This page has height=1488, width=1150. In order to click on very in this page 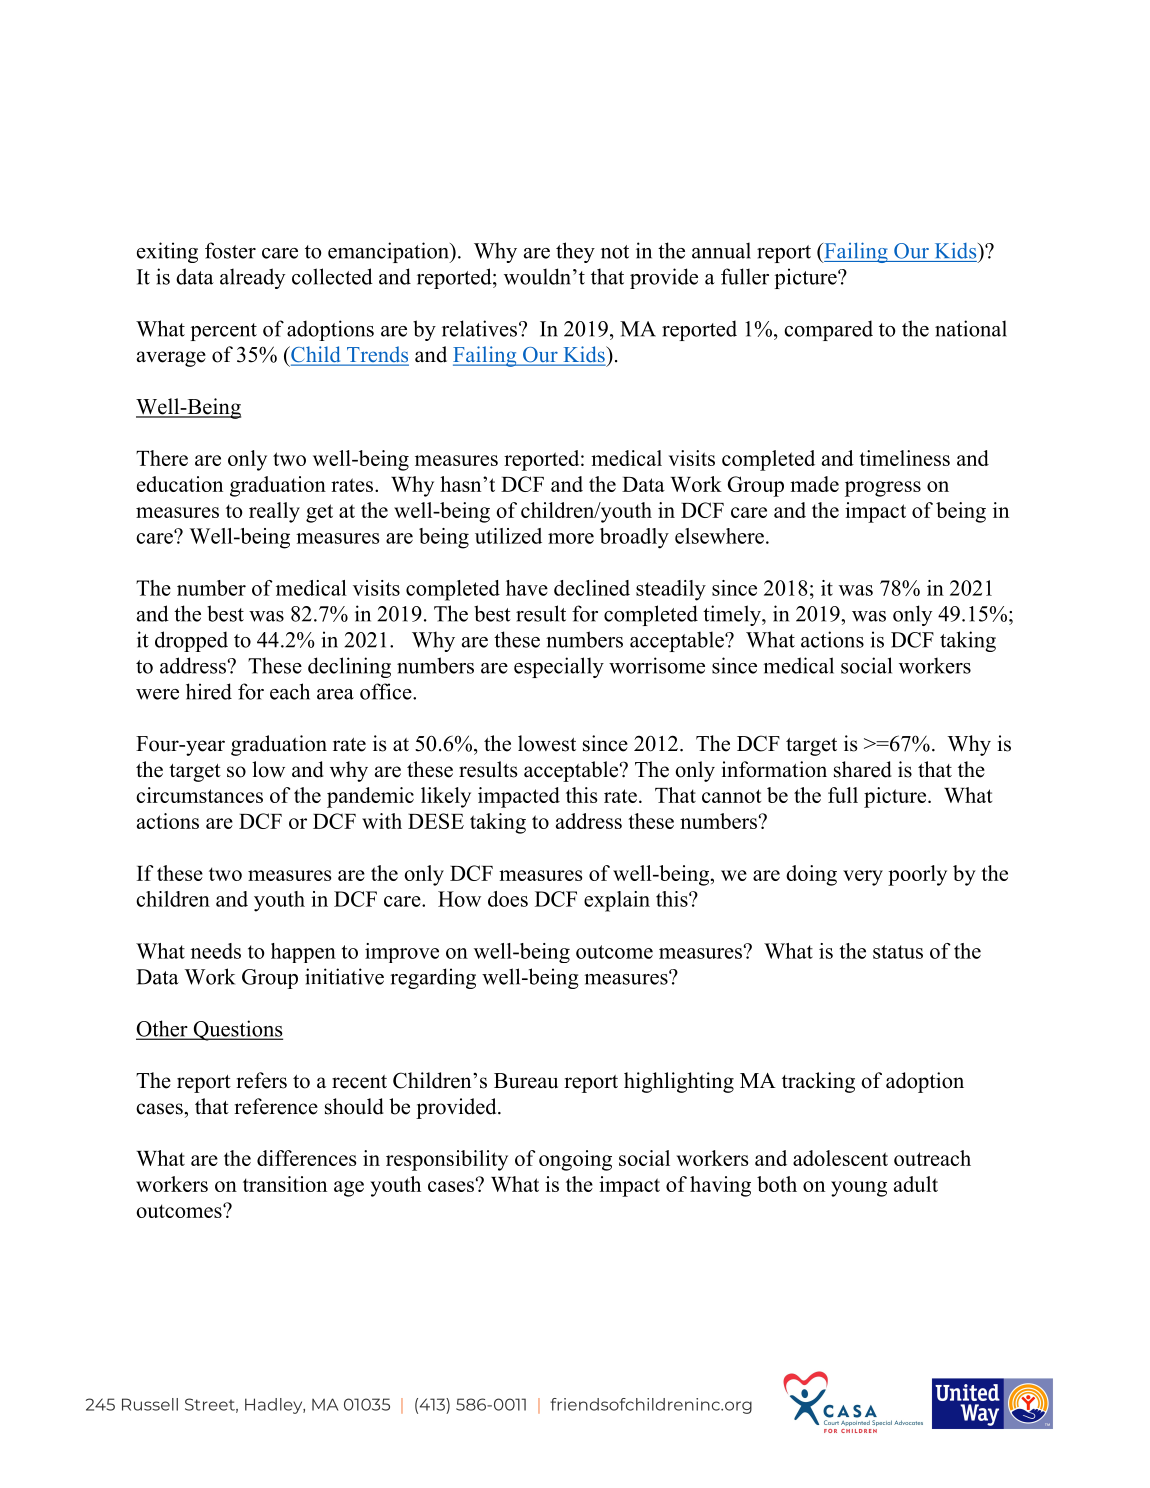, I will do `click(863, 878)`.
